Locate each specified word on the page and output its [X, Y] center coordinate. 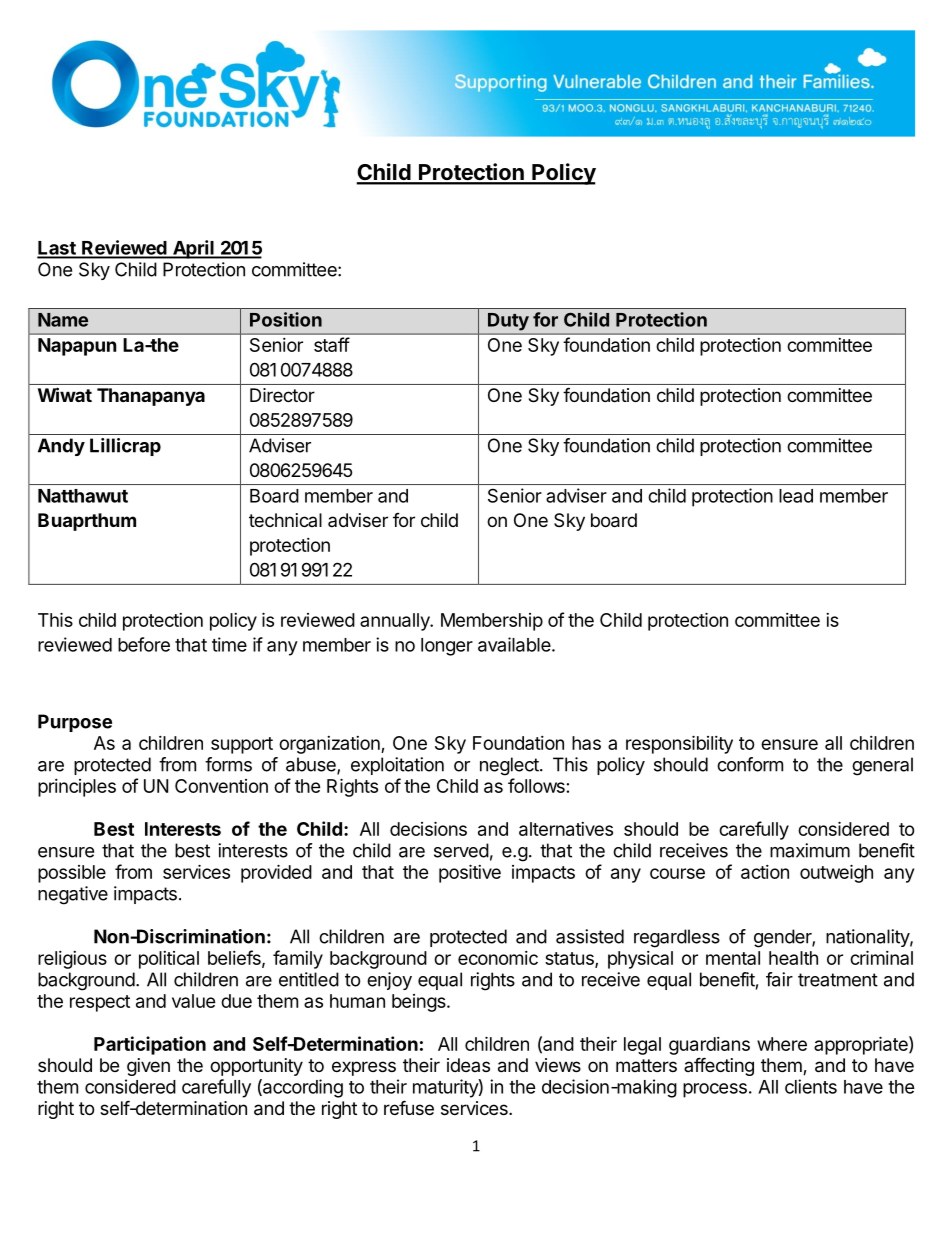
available [514, 644]
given [148, 1067]
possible [72, 874]
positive [470, 873]
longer [447, 647]
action [765, 872]
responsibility [679, 744]
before [144, 644]
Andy [61, 447]
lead [796, 496]
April [193, 249]
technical [285, 520]
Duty [508, 321]
